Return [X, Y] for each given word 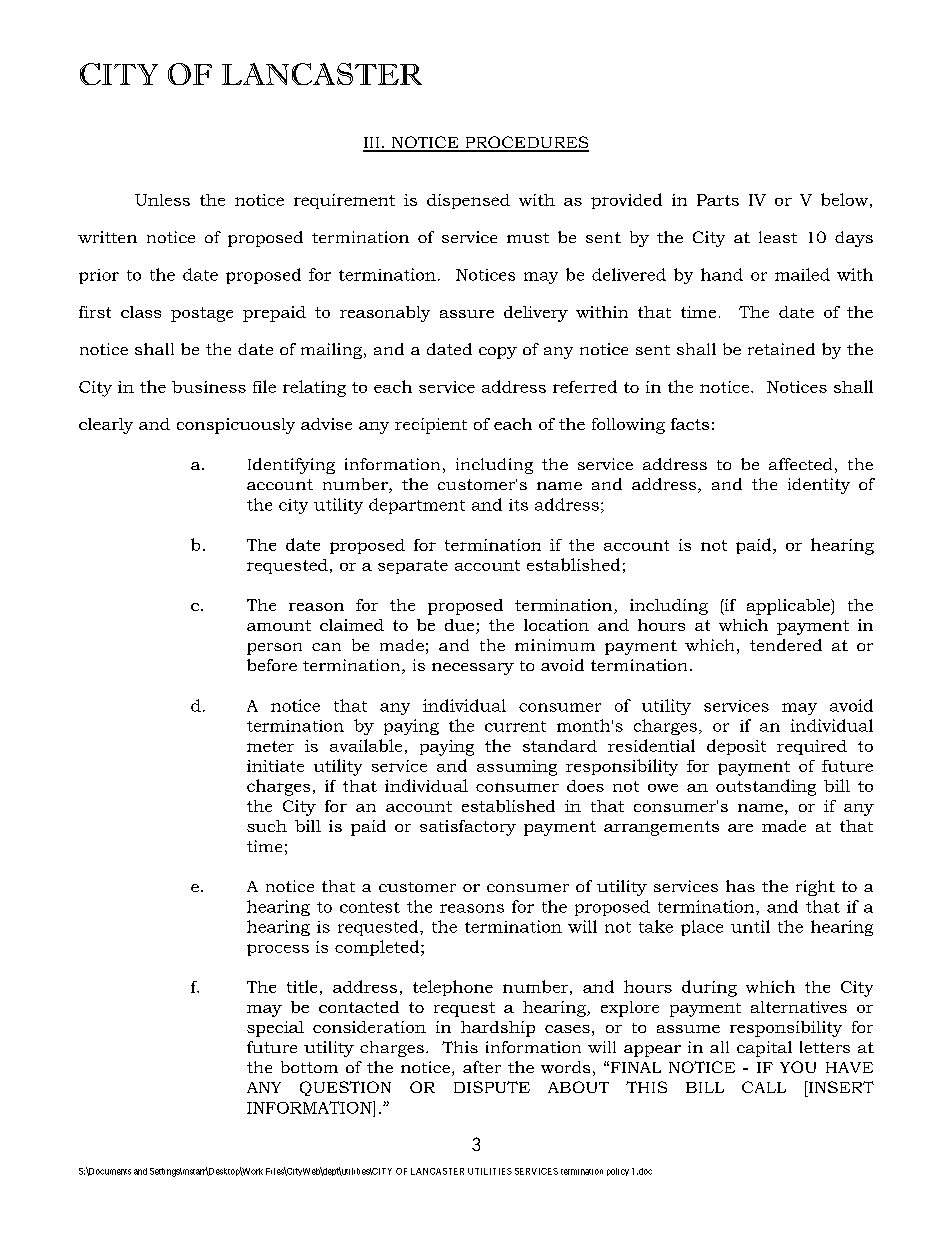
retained [781, 349]
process [278, 950]
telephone [453, 988]
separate [413, 567]
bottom [309, 1067]
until [750, 926]
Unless [162, 200]
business [209, 387]
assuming [517, 768]
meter [270, 746]
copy [498, 353]
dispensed [468, 201]
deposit [736, 747]
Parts [718, 200]
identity [819, 486]
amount [279, 625]
